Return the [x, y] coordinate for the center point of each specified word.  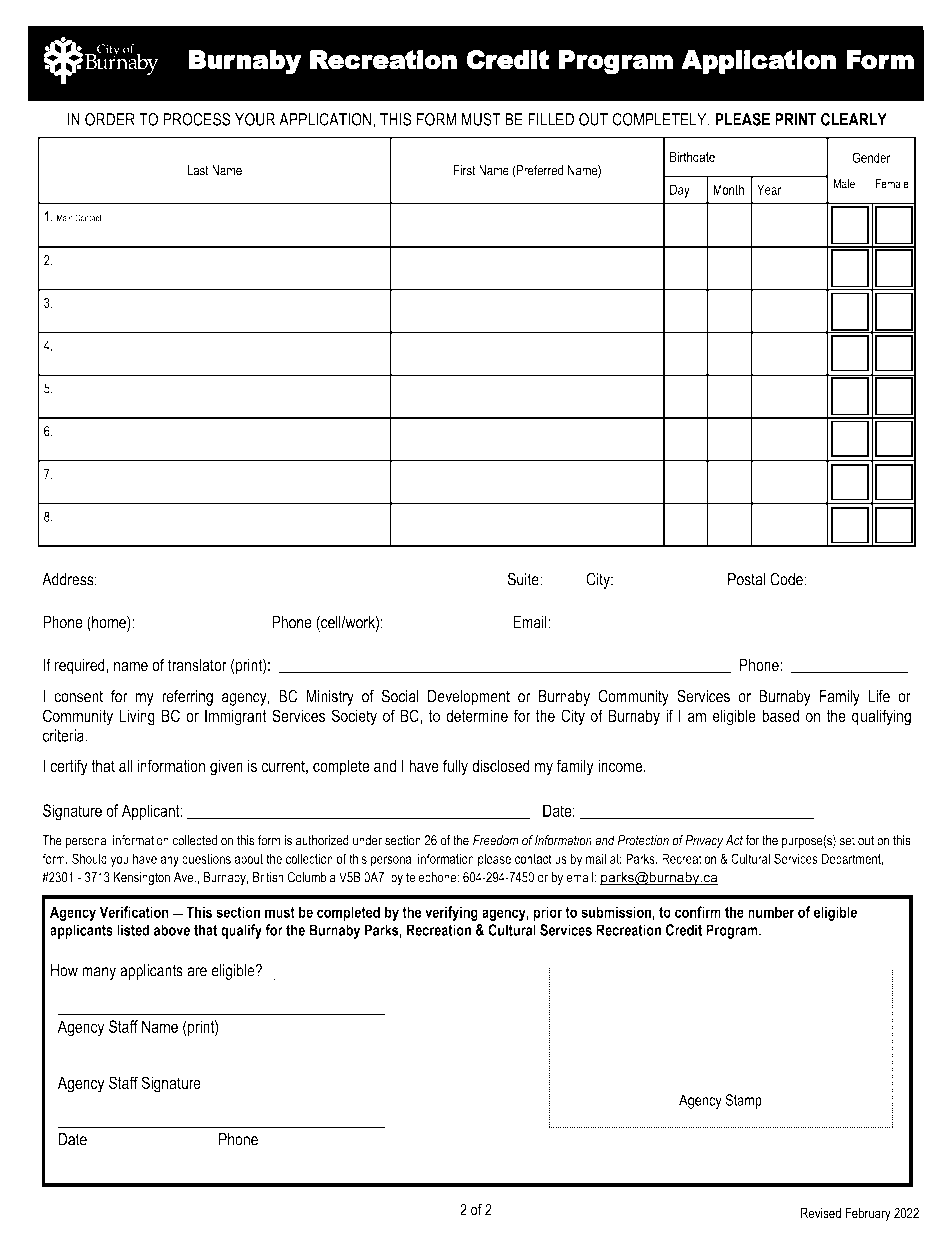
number [771, 912]
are [197, 972]
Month [728, 189]
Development [469, 698]
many [99, 973]
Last [198, 170]
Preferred [539, 171]
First [465, 170]
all [125, 766]
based [780, 716]
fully [455, 767]
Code [787, 579]
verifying [451, 913]
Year [769, 190]
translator [197, 665]
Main [65, 218]
